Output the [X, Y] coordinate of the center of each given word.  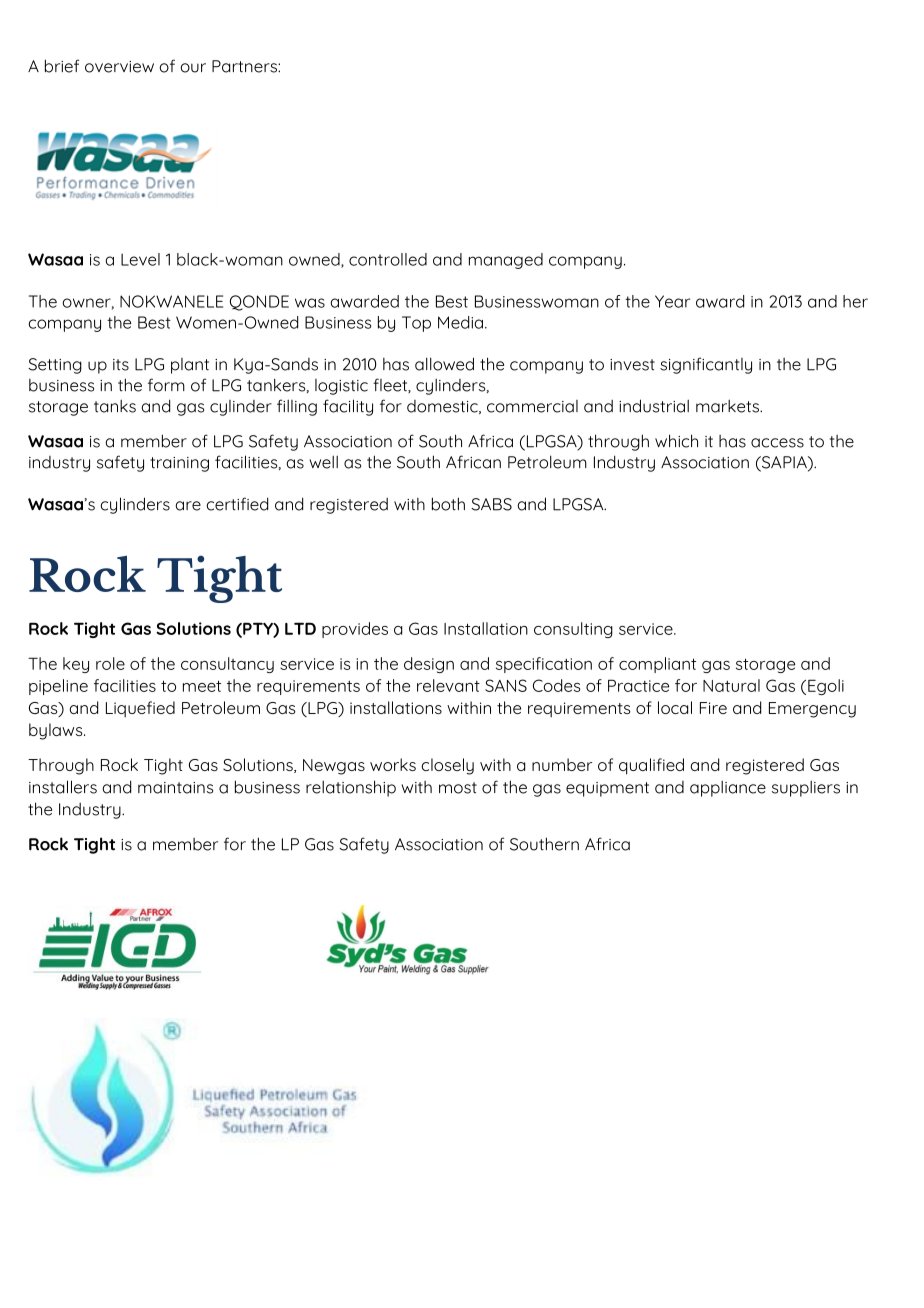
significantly [706, 365]
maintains [175, 788]
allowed [444, 364]
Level [140, 259]
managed [506, 261]
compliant [657, 665]
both [448, 504]
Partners [245, 66]
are [188, 506]
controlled [388, 259]
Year [672, 301]
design [429, 665]
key [76, 665]
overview [119, 67]
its [121, 365]
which [676, 441]
